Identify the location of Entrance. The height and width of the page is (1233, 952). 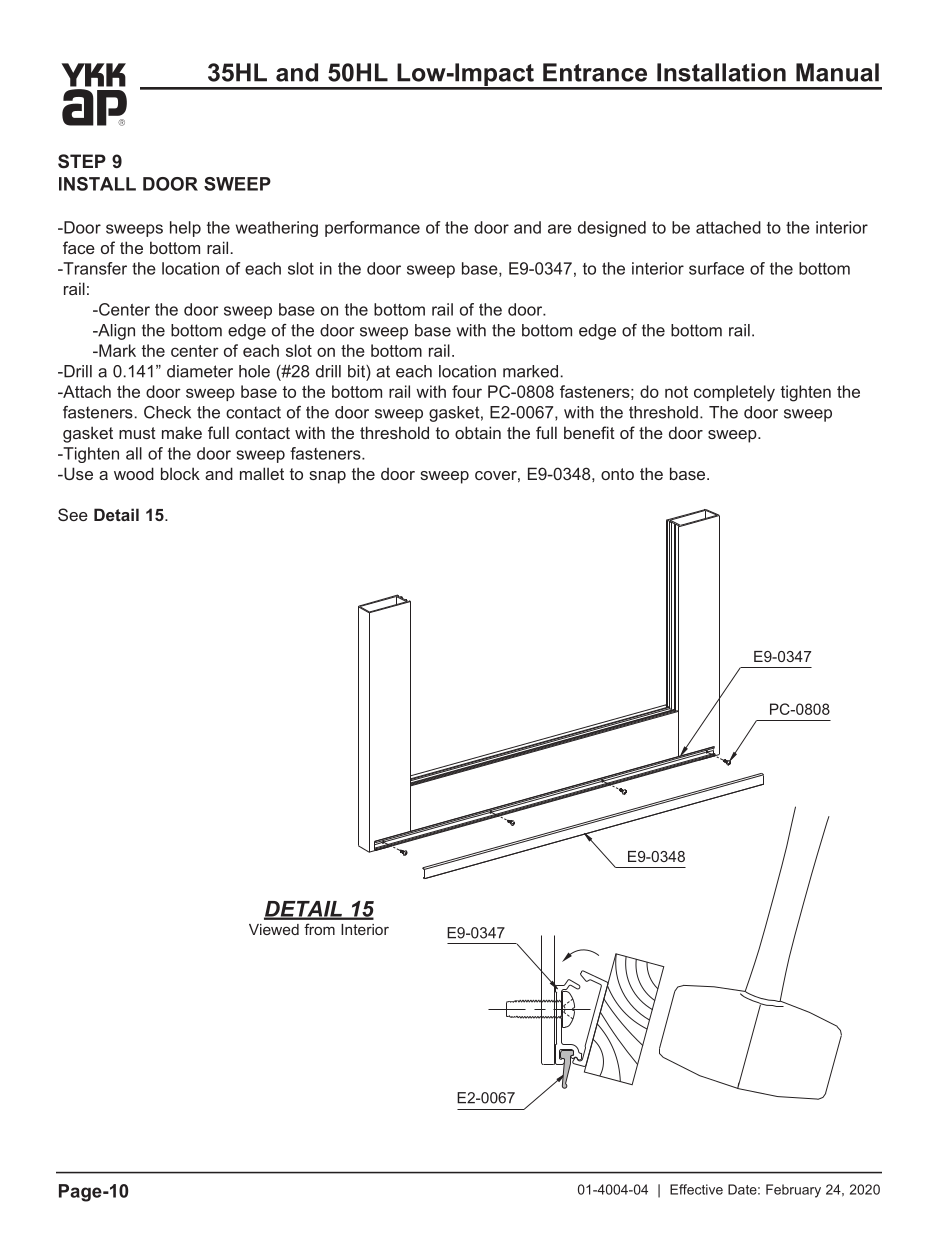
(595, 72).
